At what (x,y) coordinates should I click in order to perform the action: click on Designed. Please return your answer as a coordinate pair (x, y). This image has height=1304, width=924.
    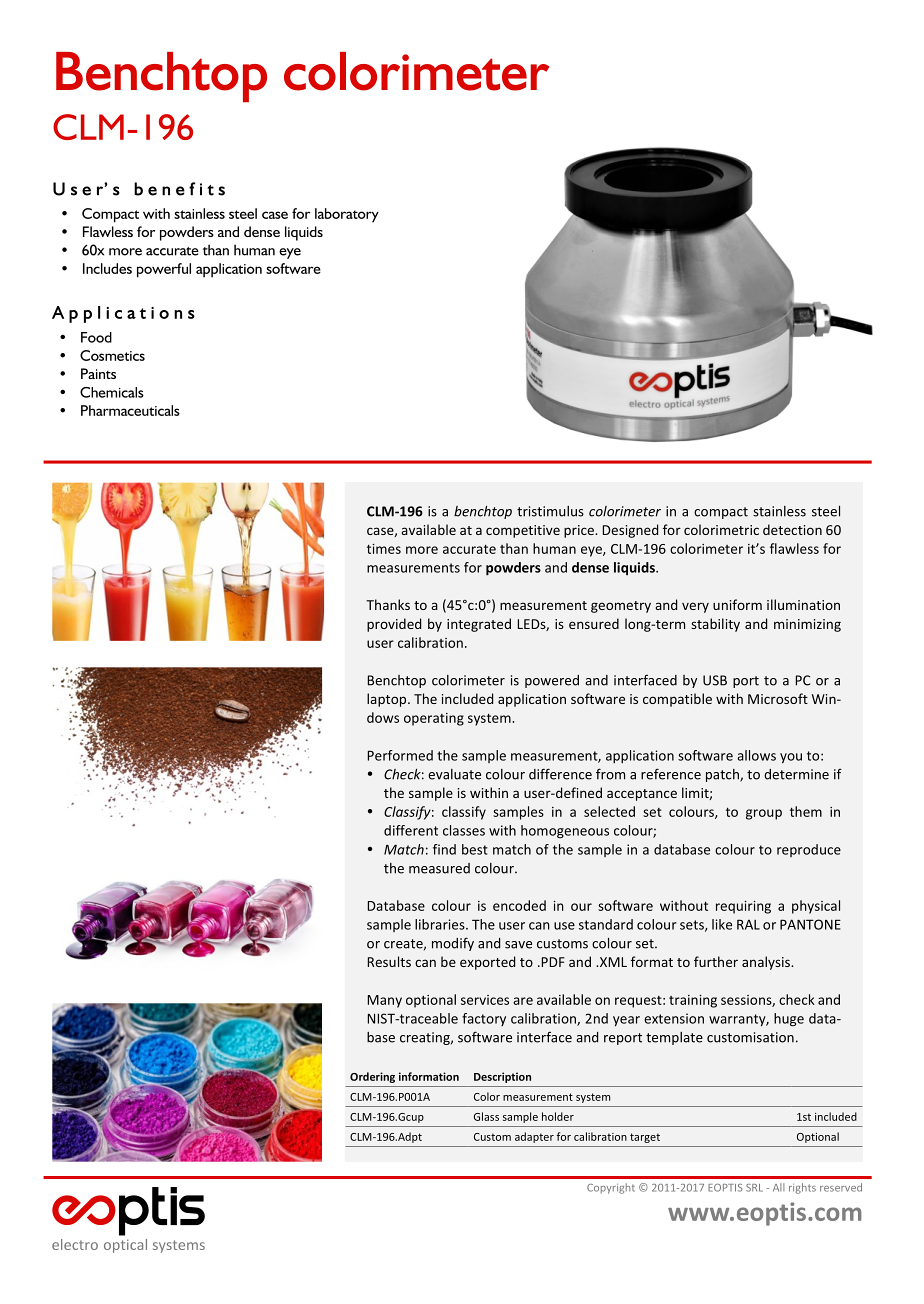
    Looking at the image, I should click on (630, 531).
